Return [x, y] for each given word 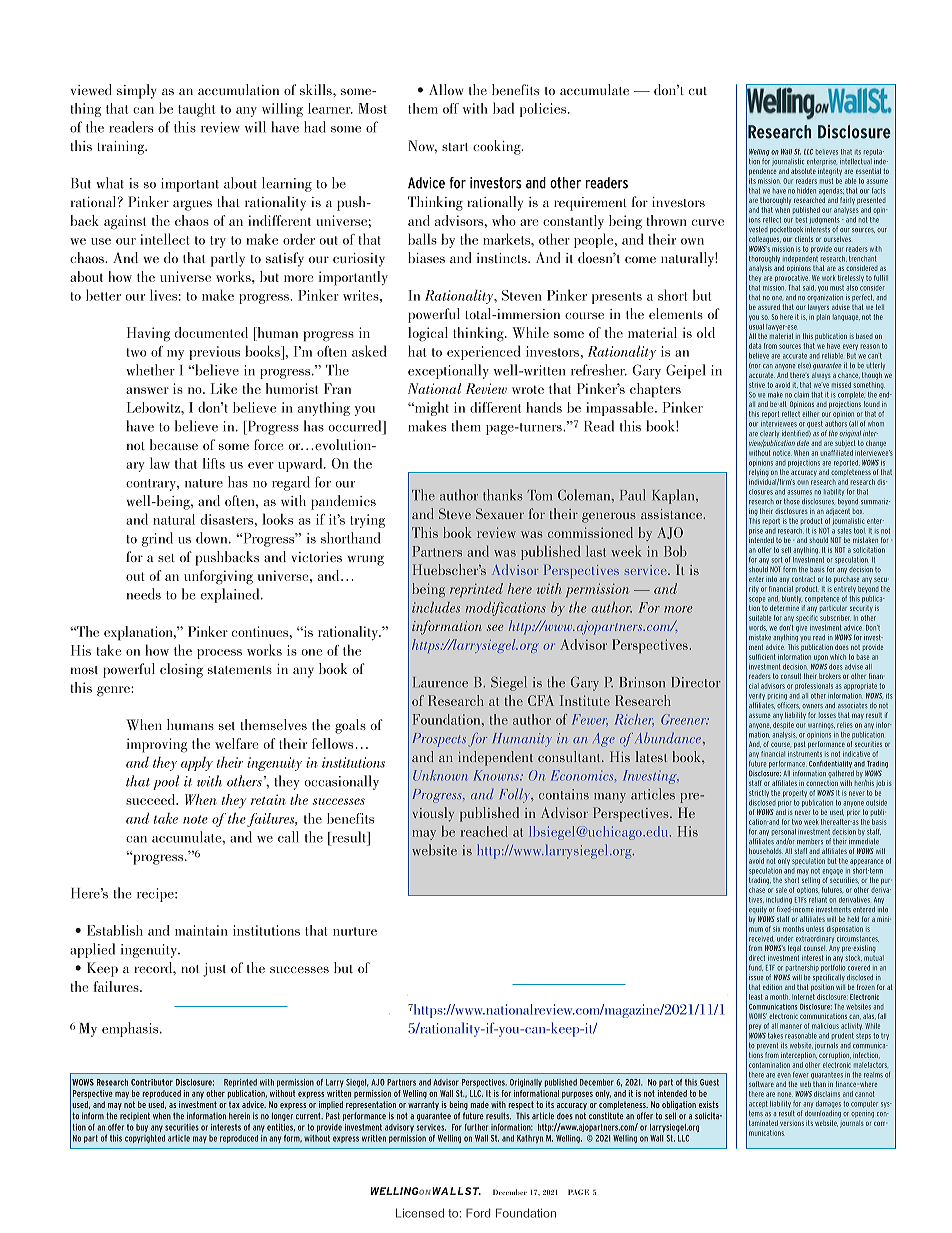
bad [503, 108]
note [195, 819]
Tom [540, 495]
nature [204, 483]
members [810, 841]
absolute [803, 171]
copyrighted [145, 1139]
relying [759, 472]
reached [484, 831]
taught [196, 110]
